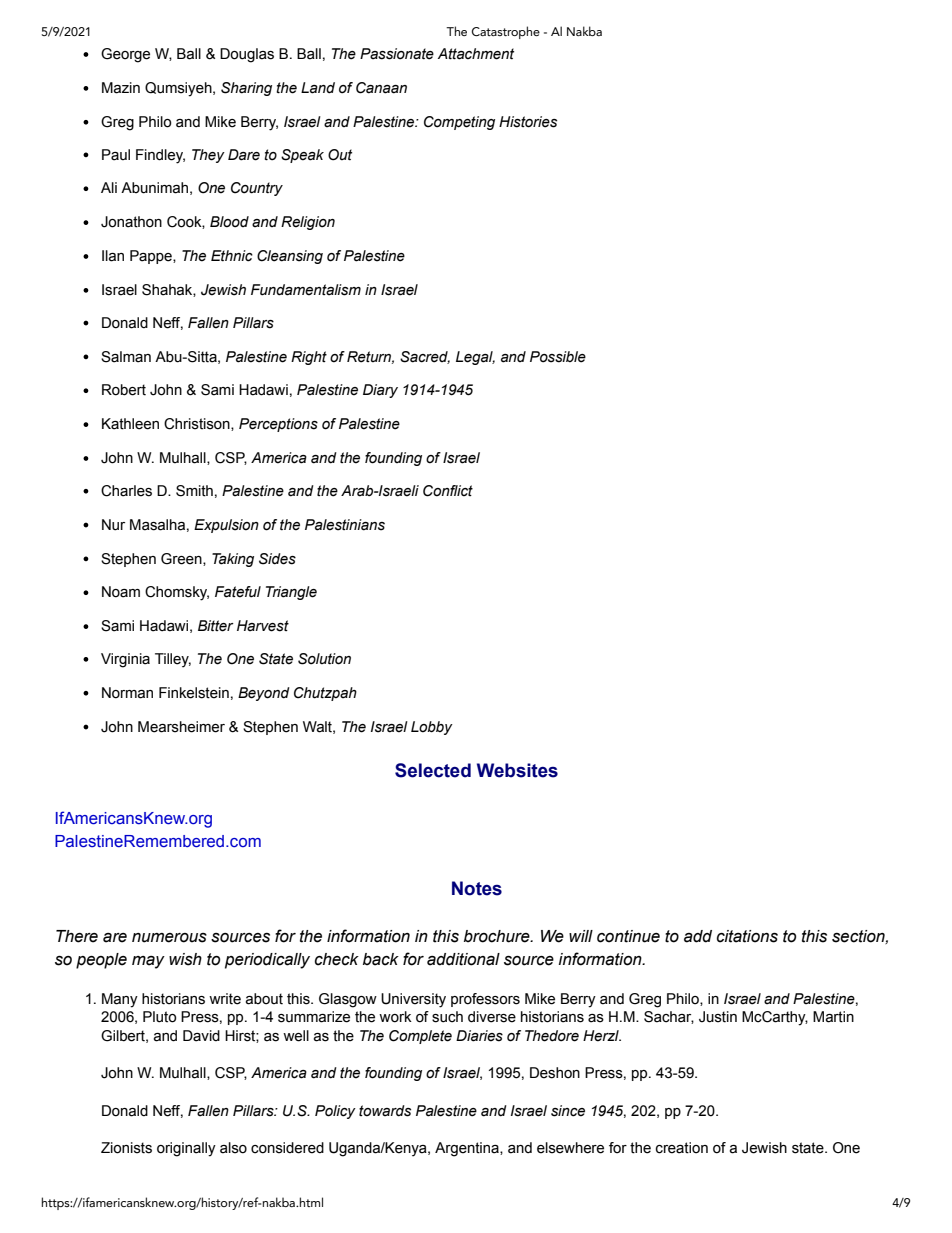 The width and height of the page is (952, 1233). I want to click on creation, so click(682, 1148).
